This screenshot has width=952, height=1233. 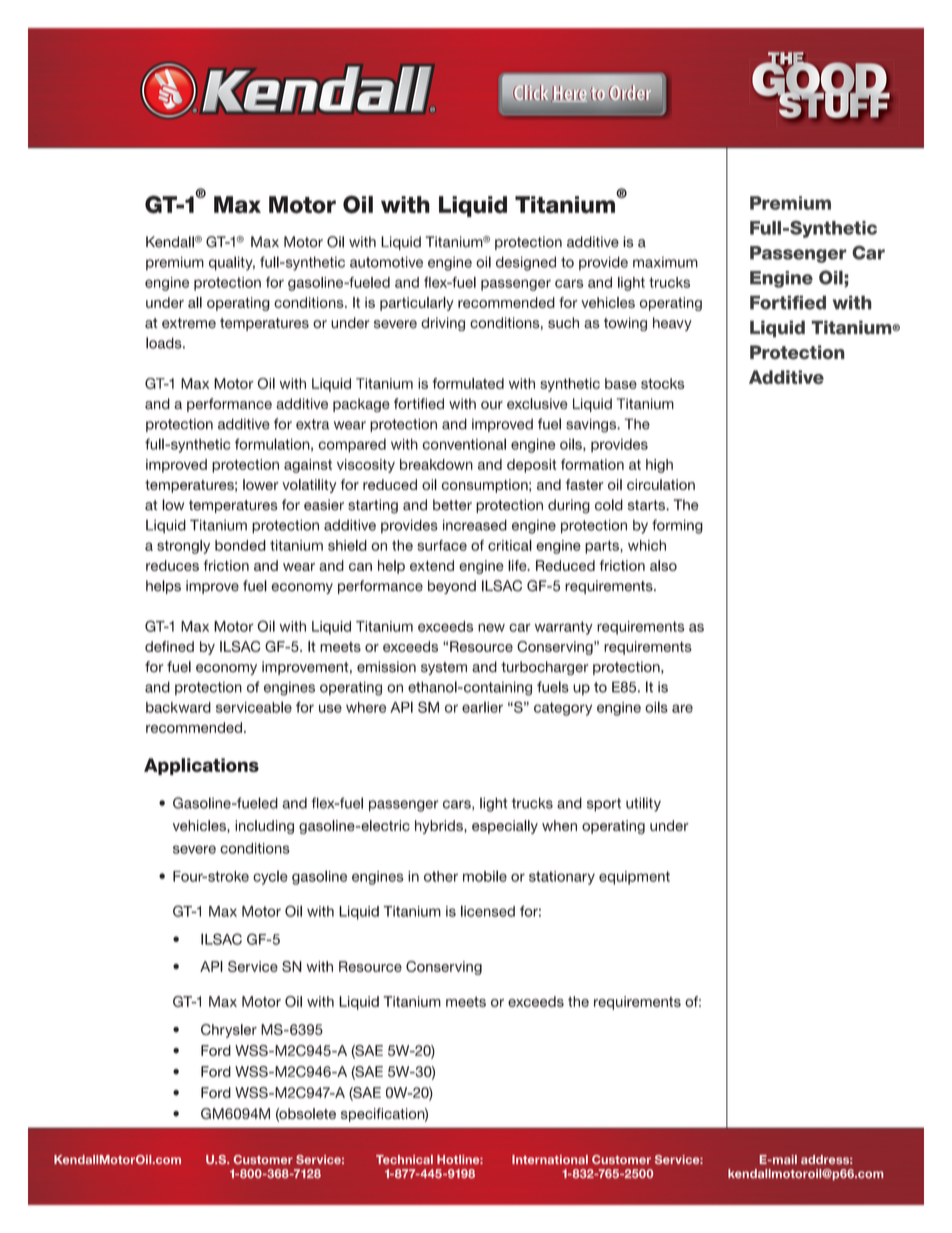 I want to click on Chrysler, so click(x=229, y=1031).
